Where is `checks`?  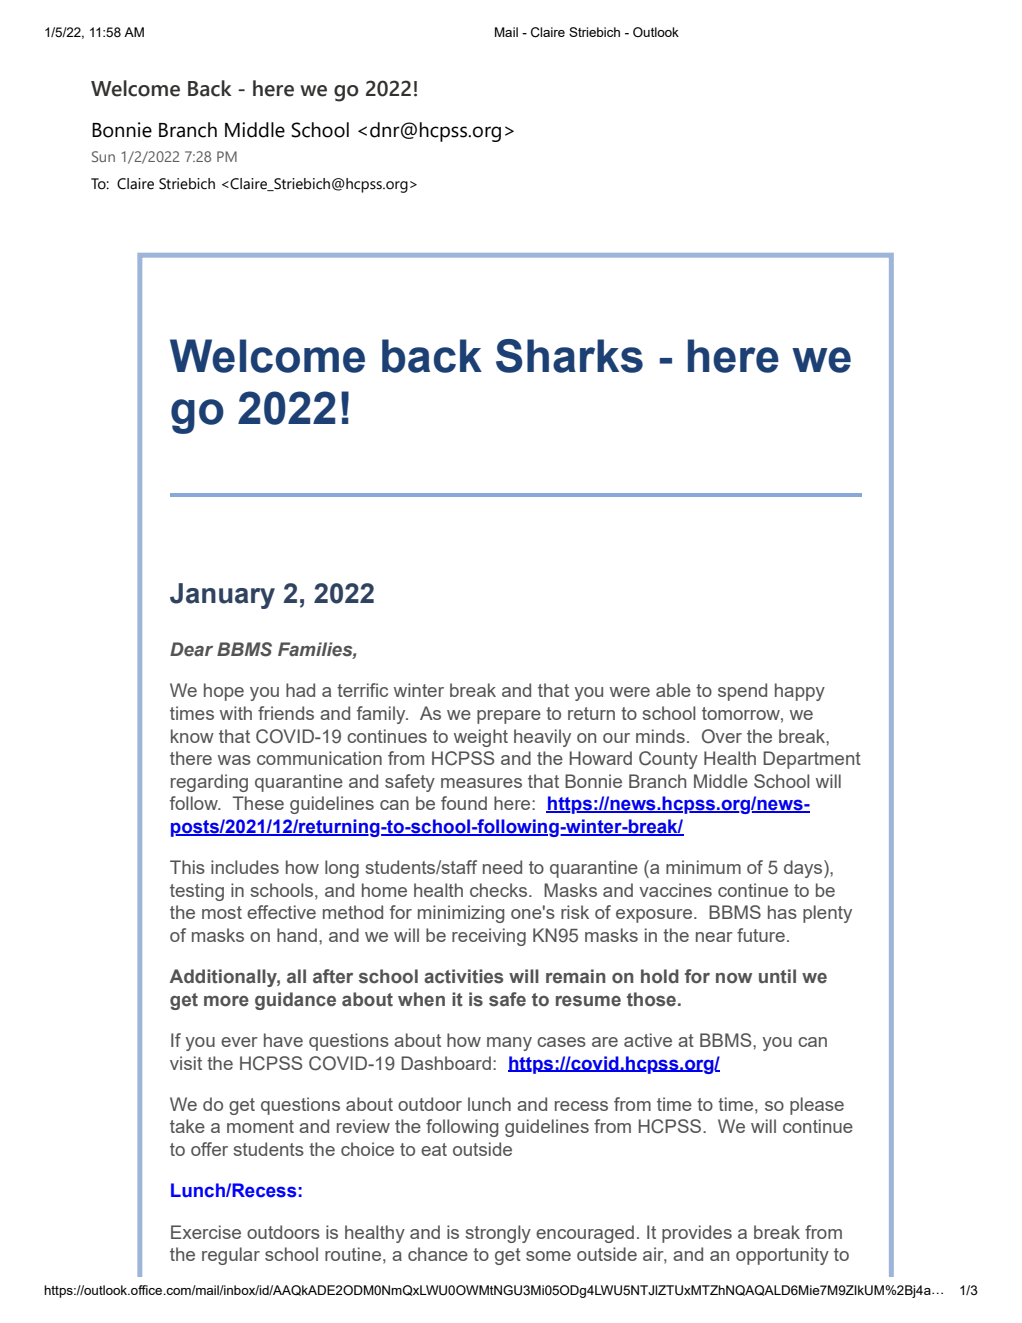
checks is located at coordinates (500, 890).
